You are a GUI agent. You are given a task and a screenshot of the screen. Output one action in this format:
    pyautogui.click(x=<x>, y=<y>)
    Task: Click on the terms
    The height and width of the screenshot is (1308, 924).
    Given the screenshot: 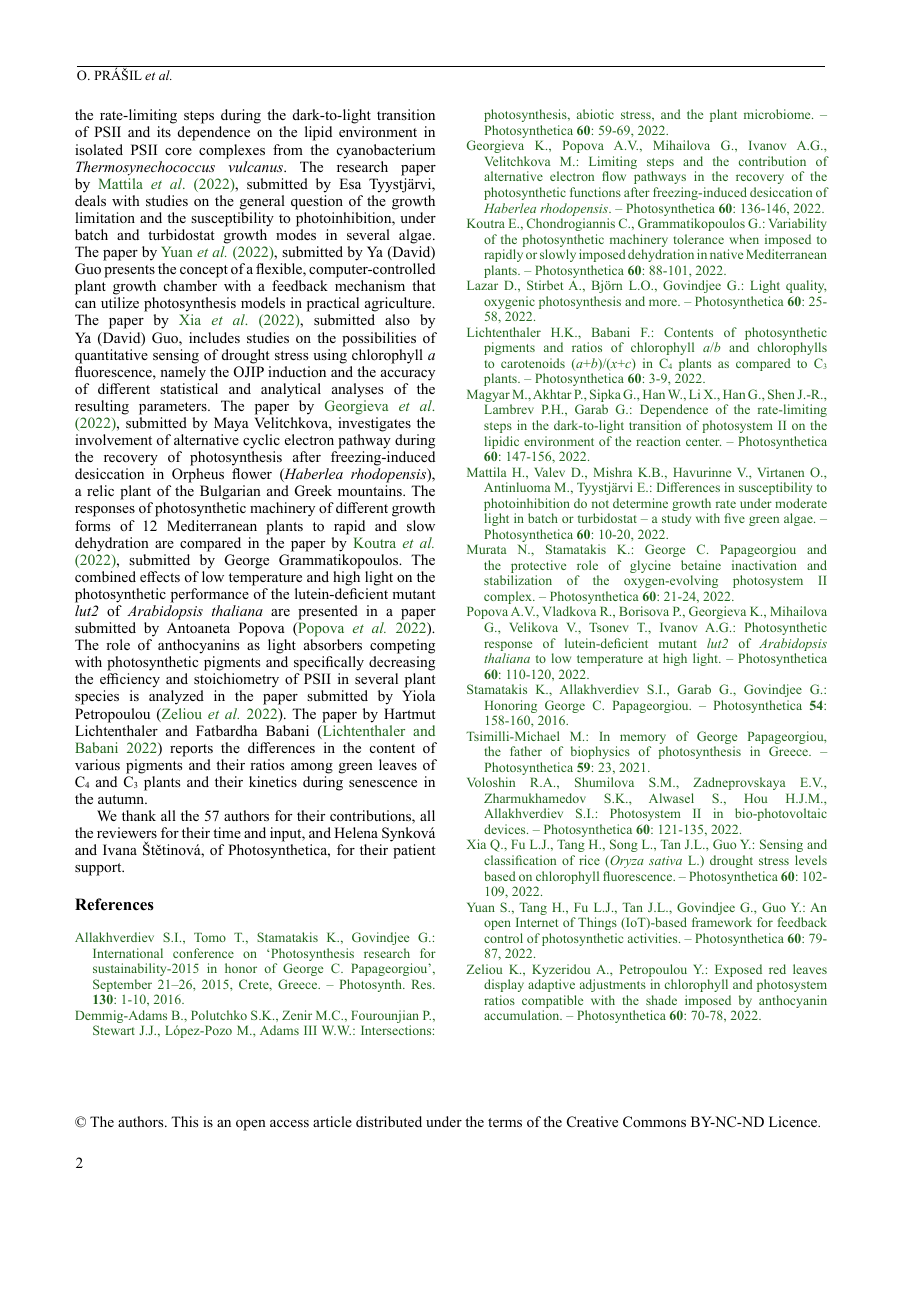 What is the action you would take?
    pyautogui.click(x=505, y=1122)
